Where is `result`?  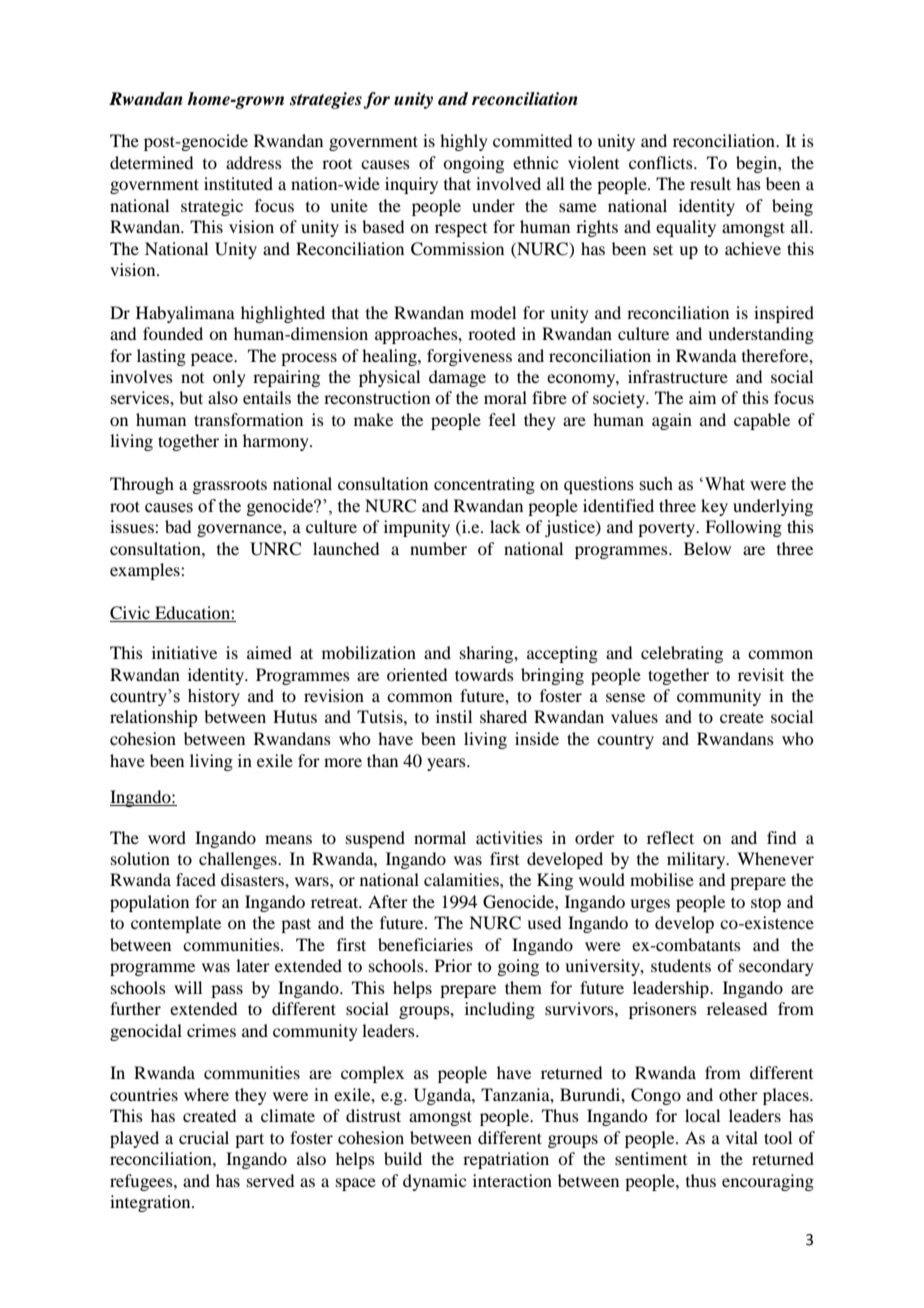
result is located at coordinates (710, 183).
